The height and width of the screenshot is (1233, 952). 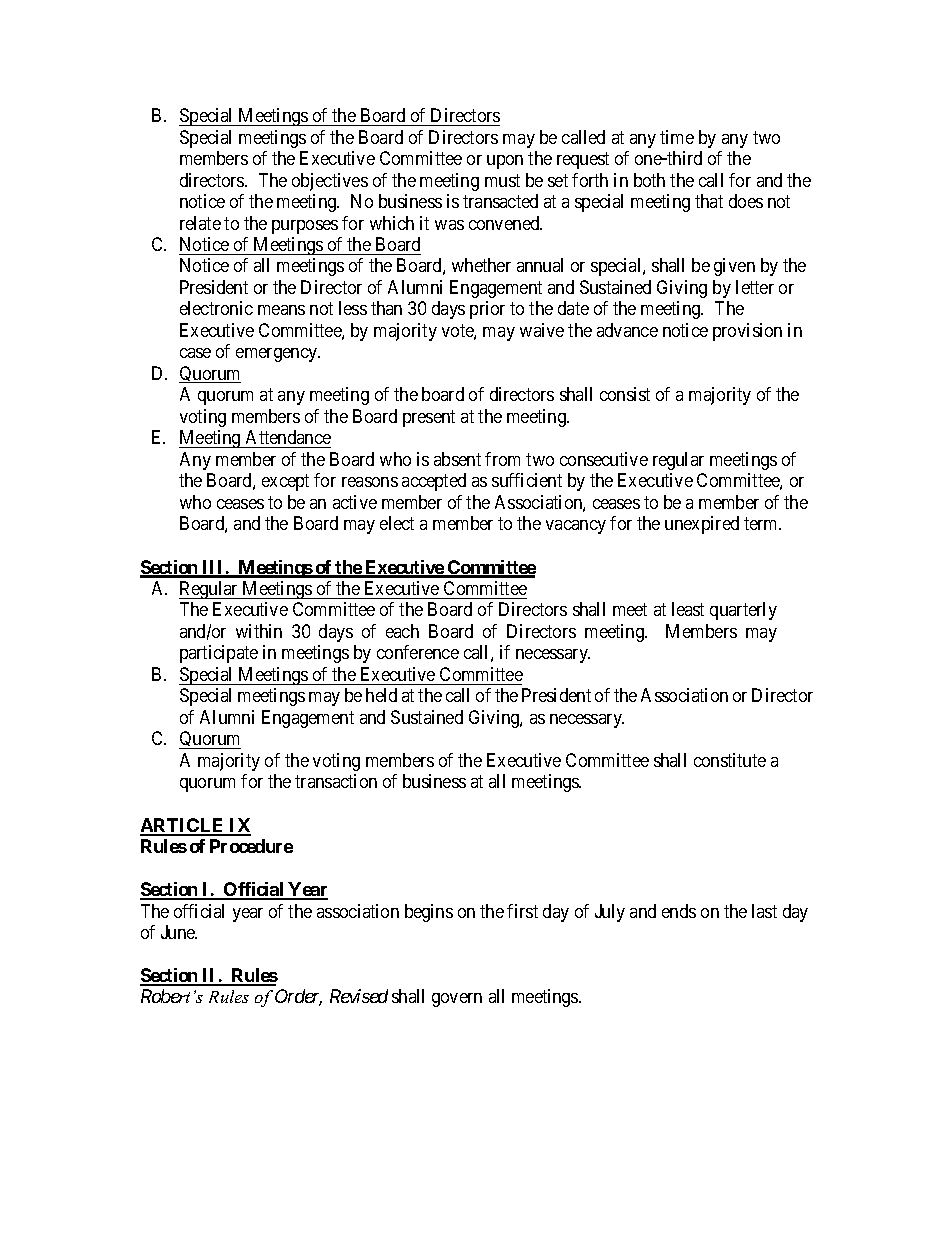 What do you see at coordinates (677, 137) in the screenshot?
I see `time` at bounding box center [677, 137].
